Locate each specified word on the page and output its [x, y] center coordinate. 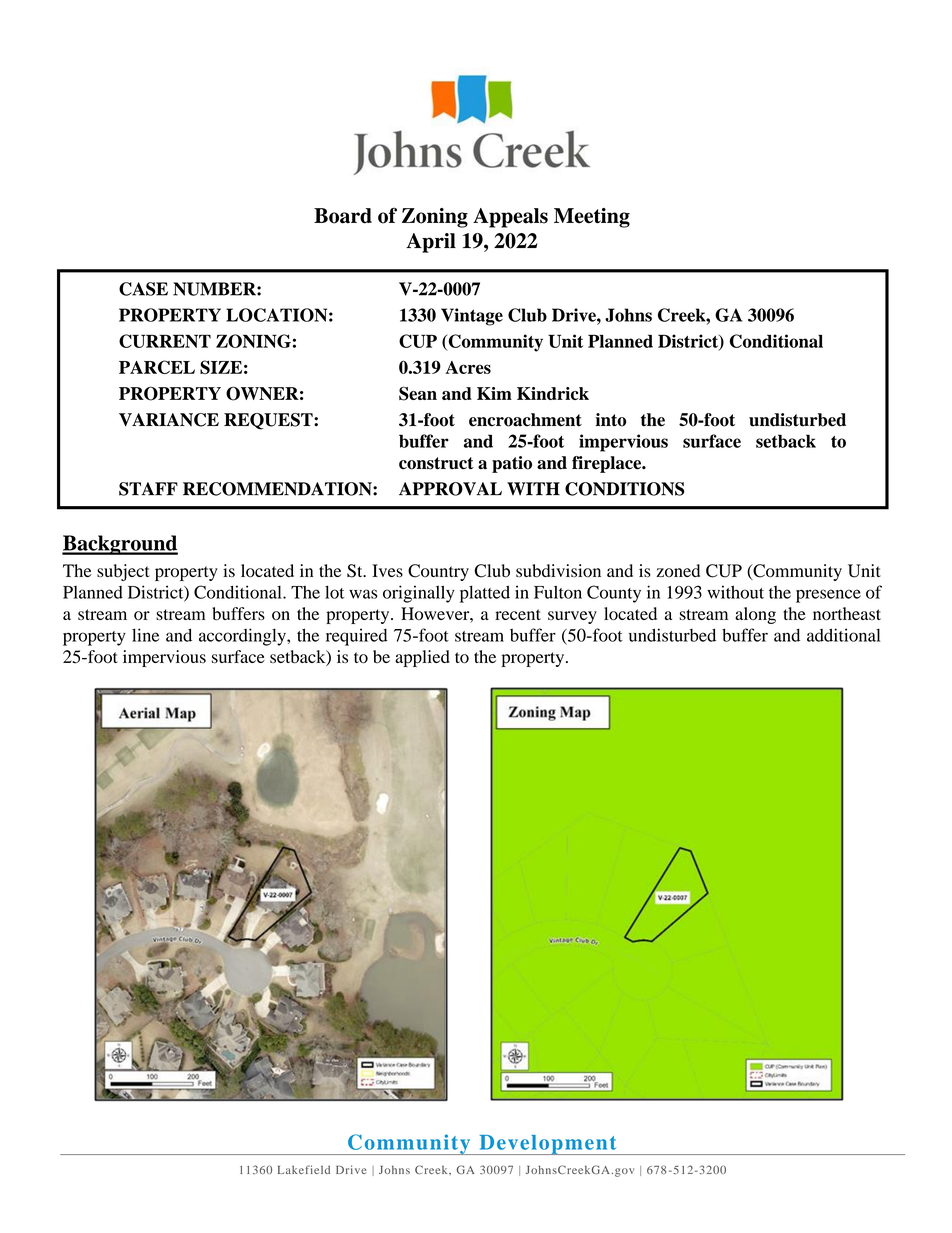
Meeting [592, 218]
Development [548, 1145]
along [755, 615]
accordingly [243, 637]
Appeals [510, 218]
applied [422, 658]
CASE [143, 289]
